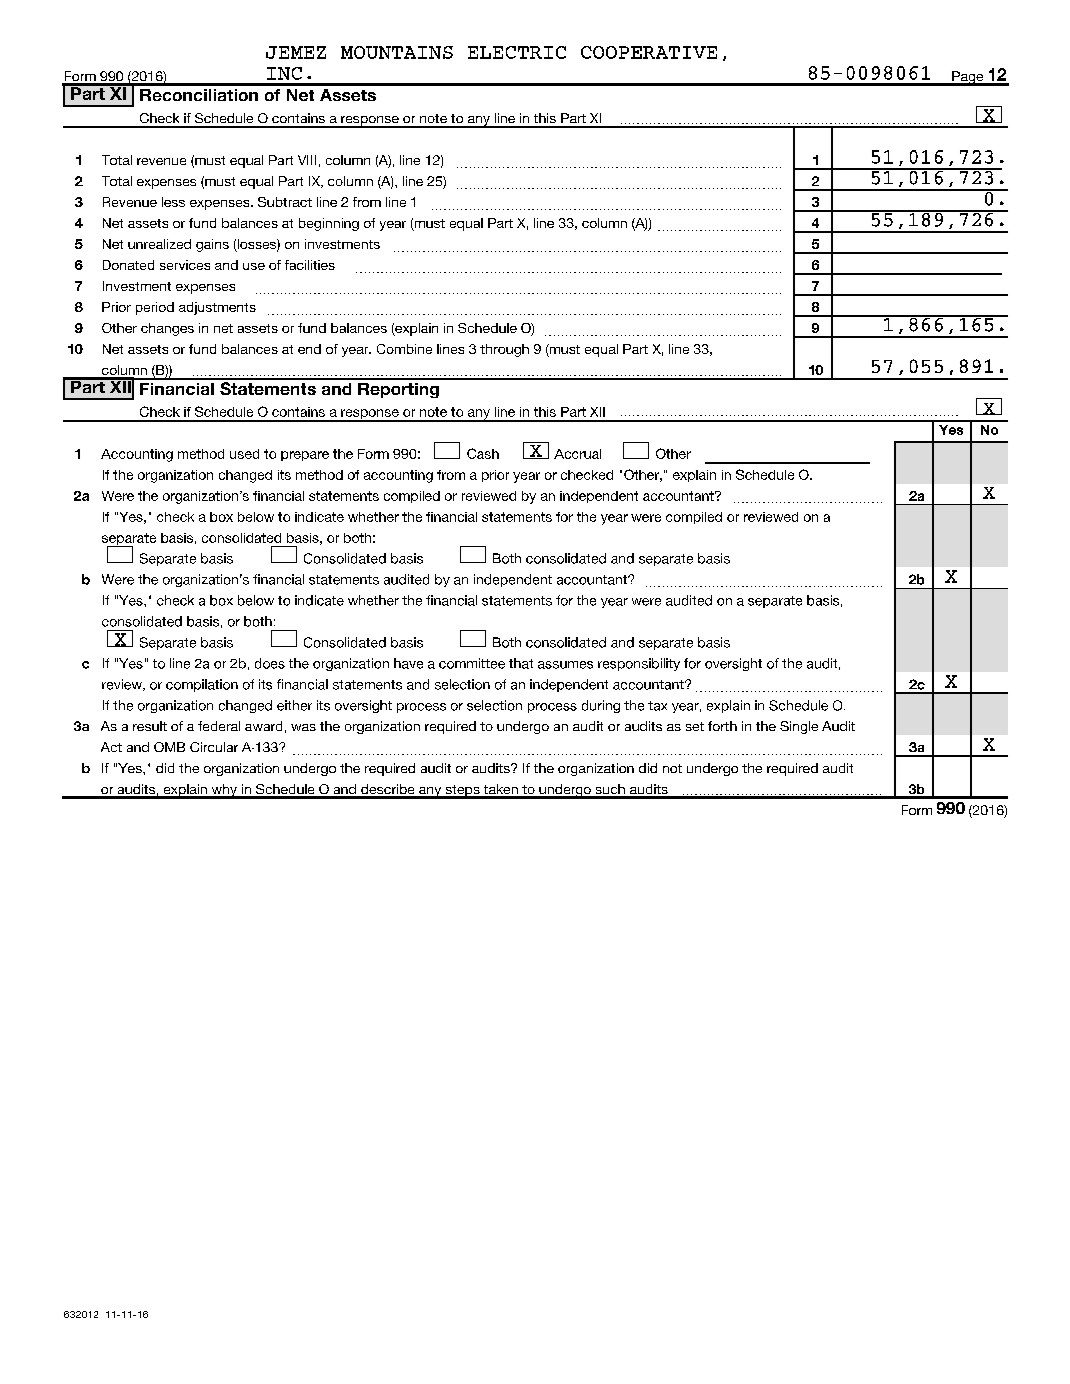 This screenshot has width=1070, height=1384. I want to click on adjustments, so click(217, 308).
